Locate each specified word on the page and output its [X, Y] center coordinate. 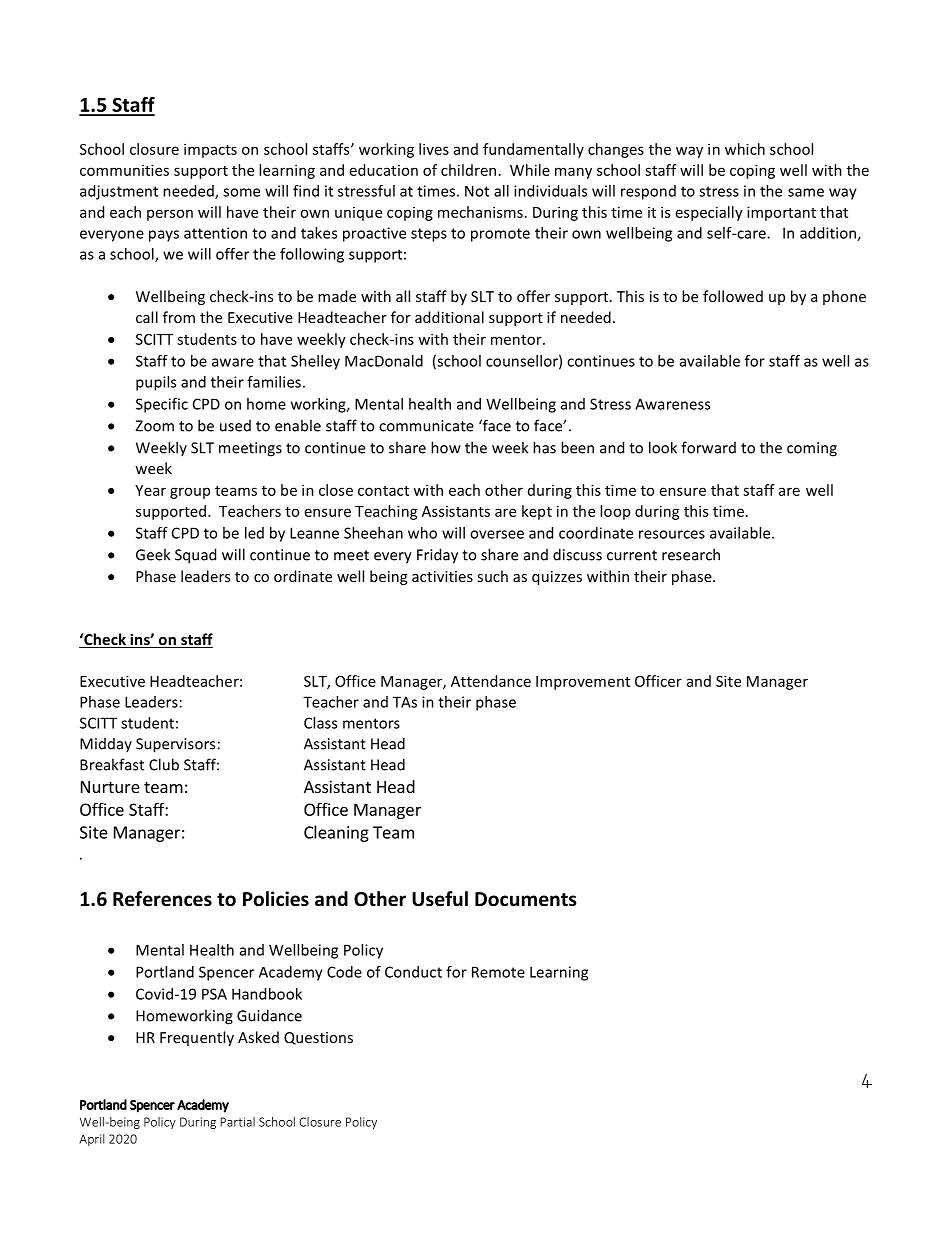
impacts [210, 150]
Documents [526, 899]
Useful [440, 899]
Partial [237, 1122]
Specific [162, 405]
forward [708, 447]
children [468, 170]
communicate [426, 426]
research [691, 554]
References [162, 899]
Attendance [491, 681]
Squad [195, 556]
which [745, 149]
